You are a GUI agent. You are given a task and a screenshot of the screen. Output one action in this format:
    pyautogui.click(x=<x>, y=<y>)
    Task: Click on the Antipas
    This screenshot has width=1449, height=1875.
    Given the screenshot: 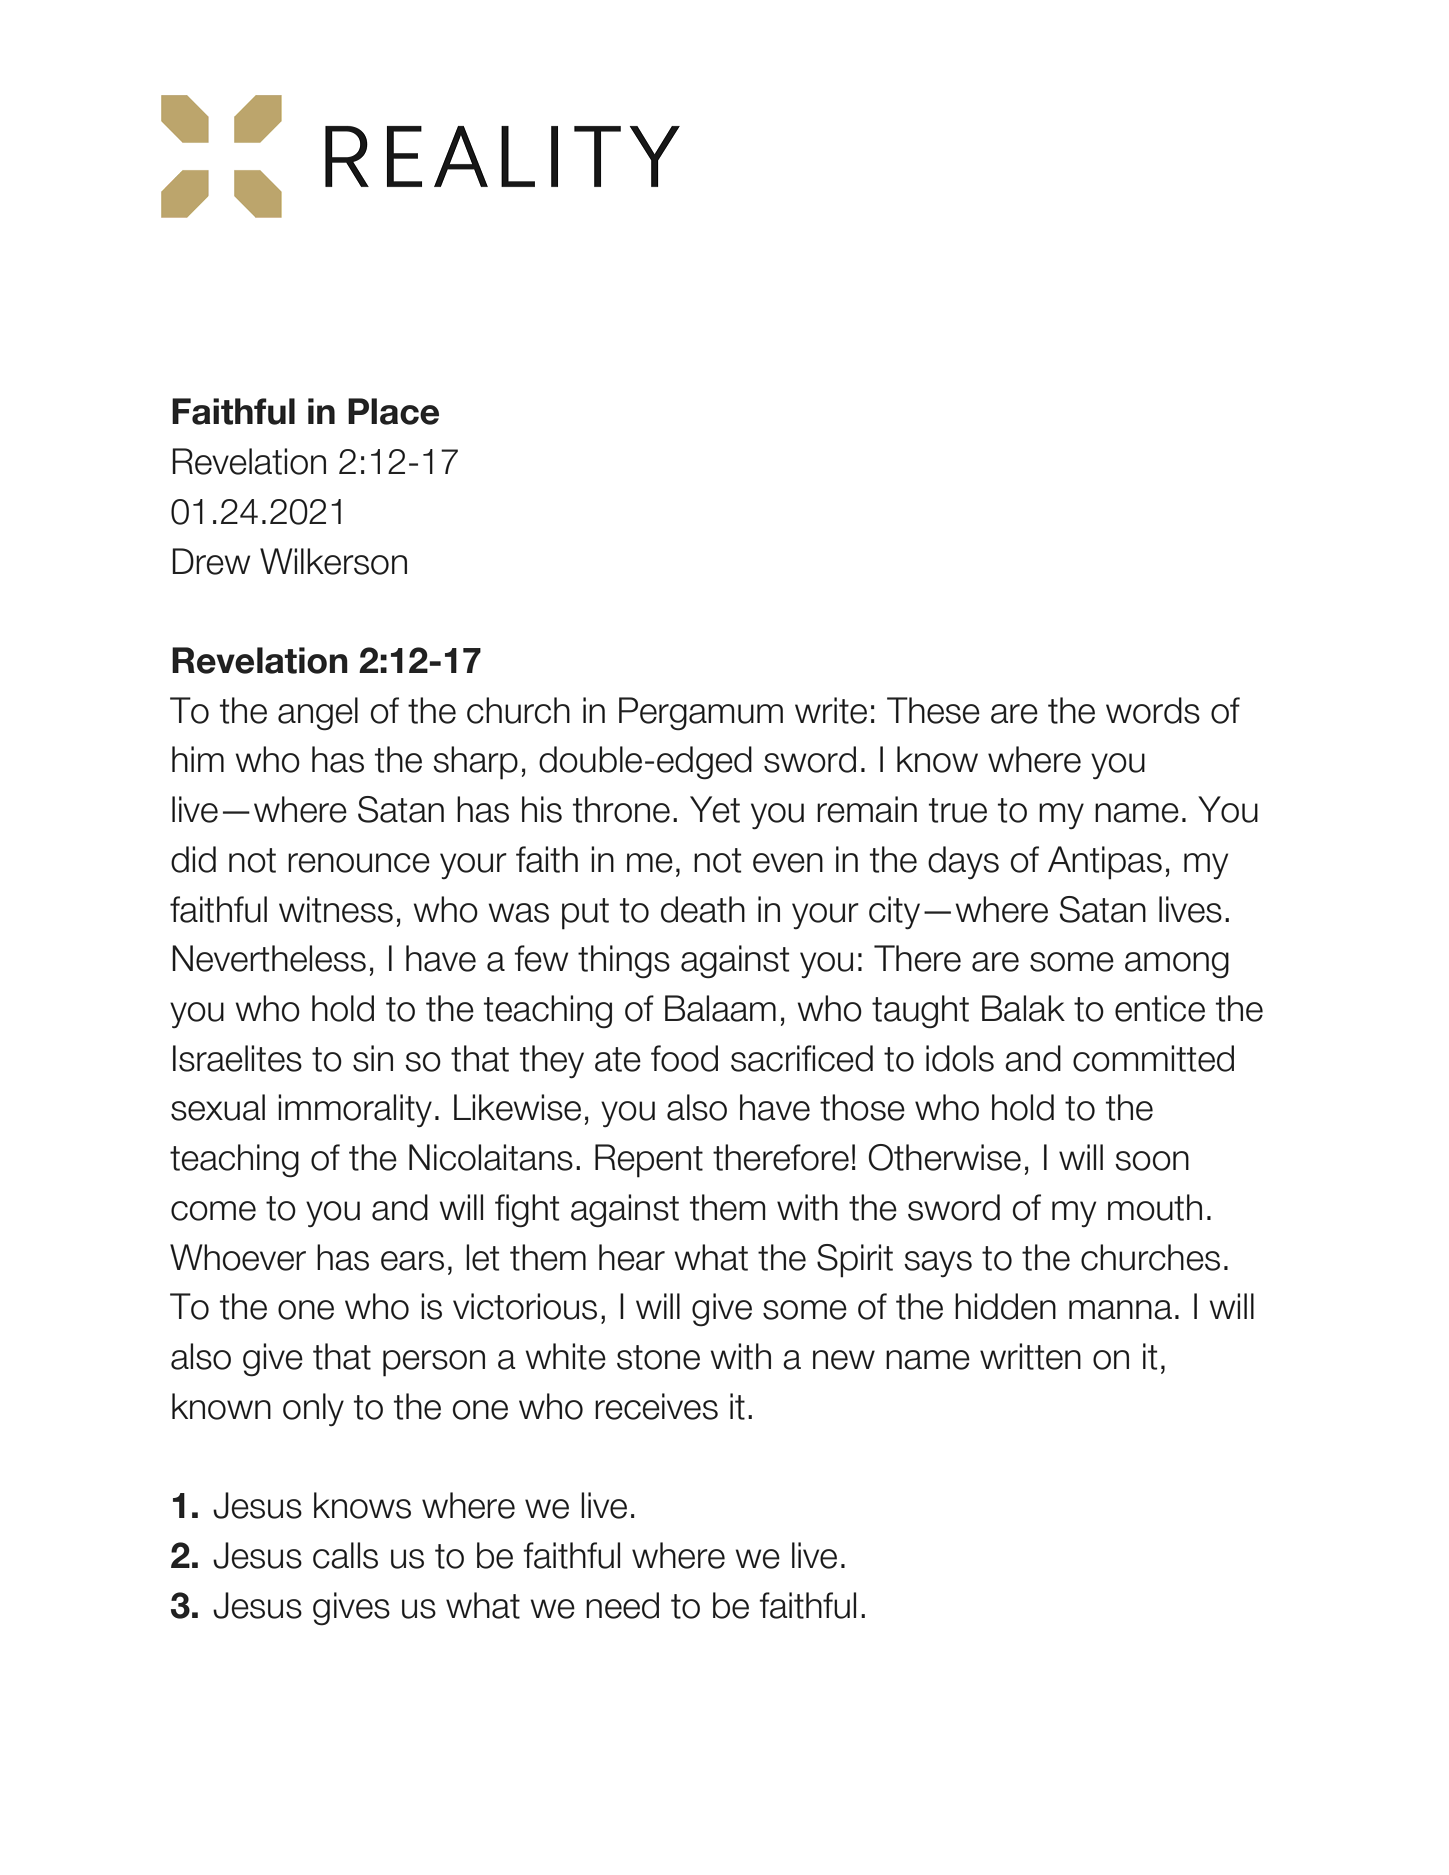 What is the action you would take?
    pyautogui.click(x=1105, y=863)
